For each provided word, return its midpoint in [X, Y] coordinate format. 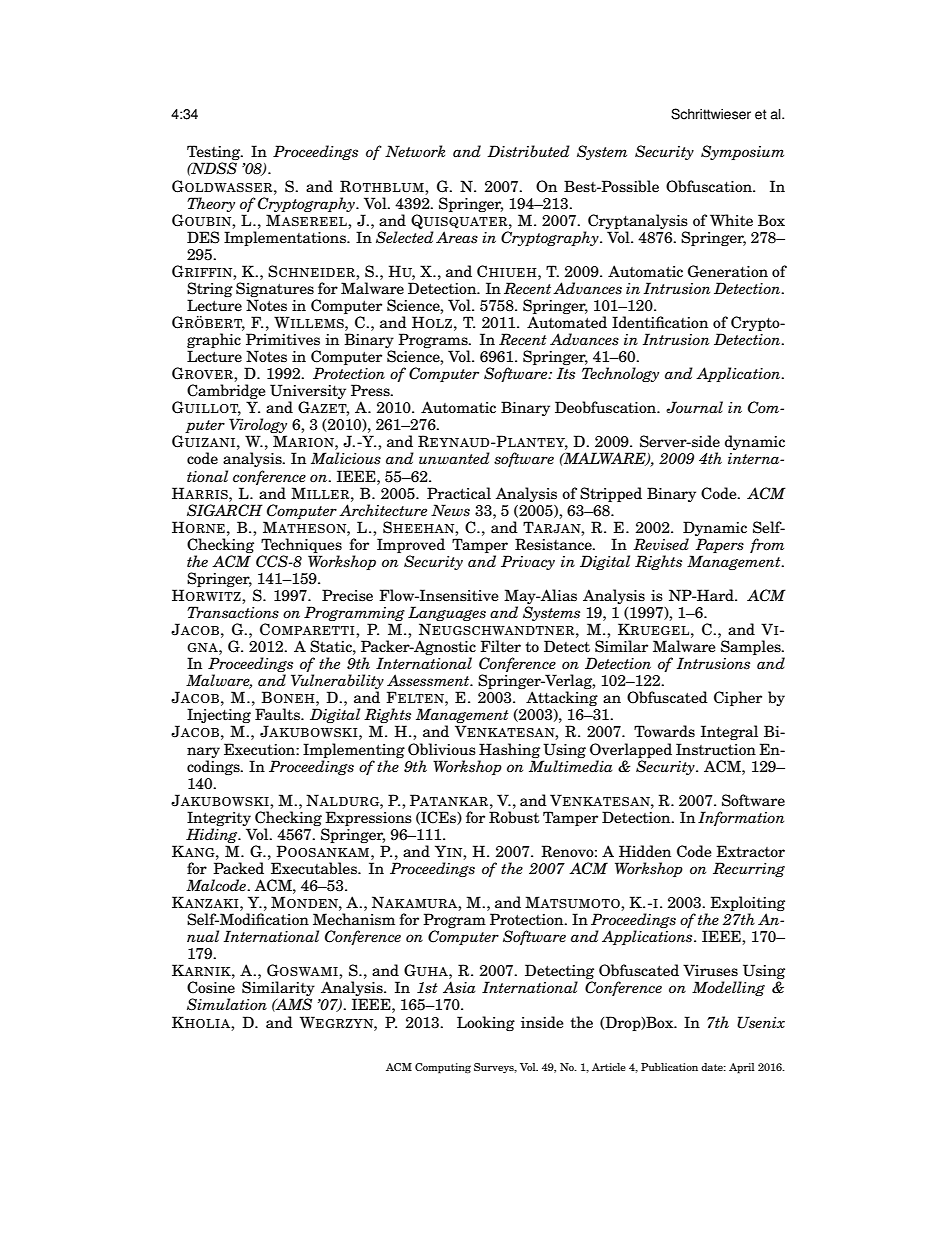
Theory [211, 204]
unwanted [454, 458]
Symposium [742, 152]
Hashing [509, 750]
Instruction [716, 749]
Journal [694, 407]
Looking [486, 1023]
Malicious [346, 458]
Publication [669, 1067]
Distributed [528, 151]
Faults [278, 714]
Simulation [227, 1004]
